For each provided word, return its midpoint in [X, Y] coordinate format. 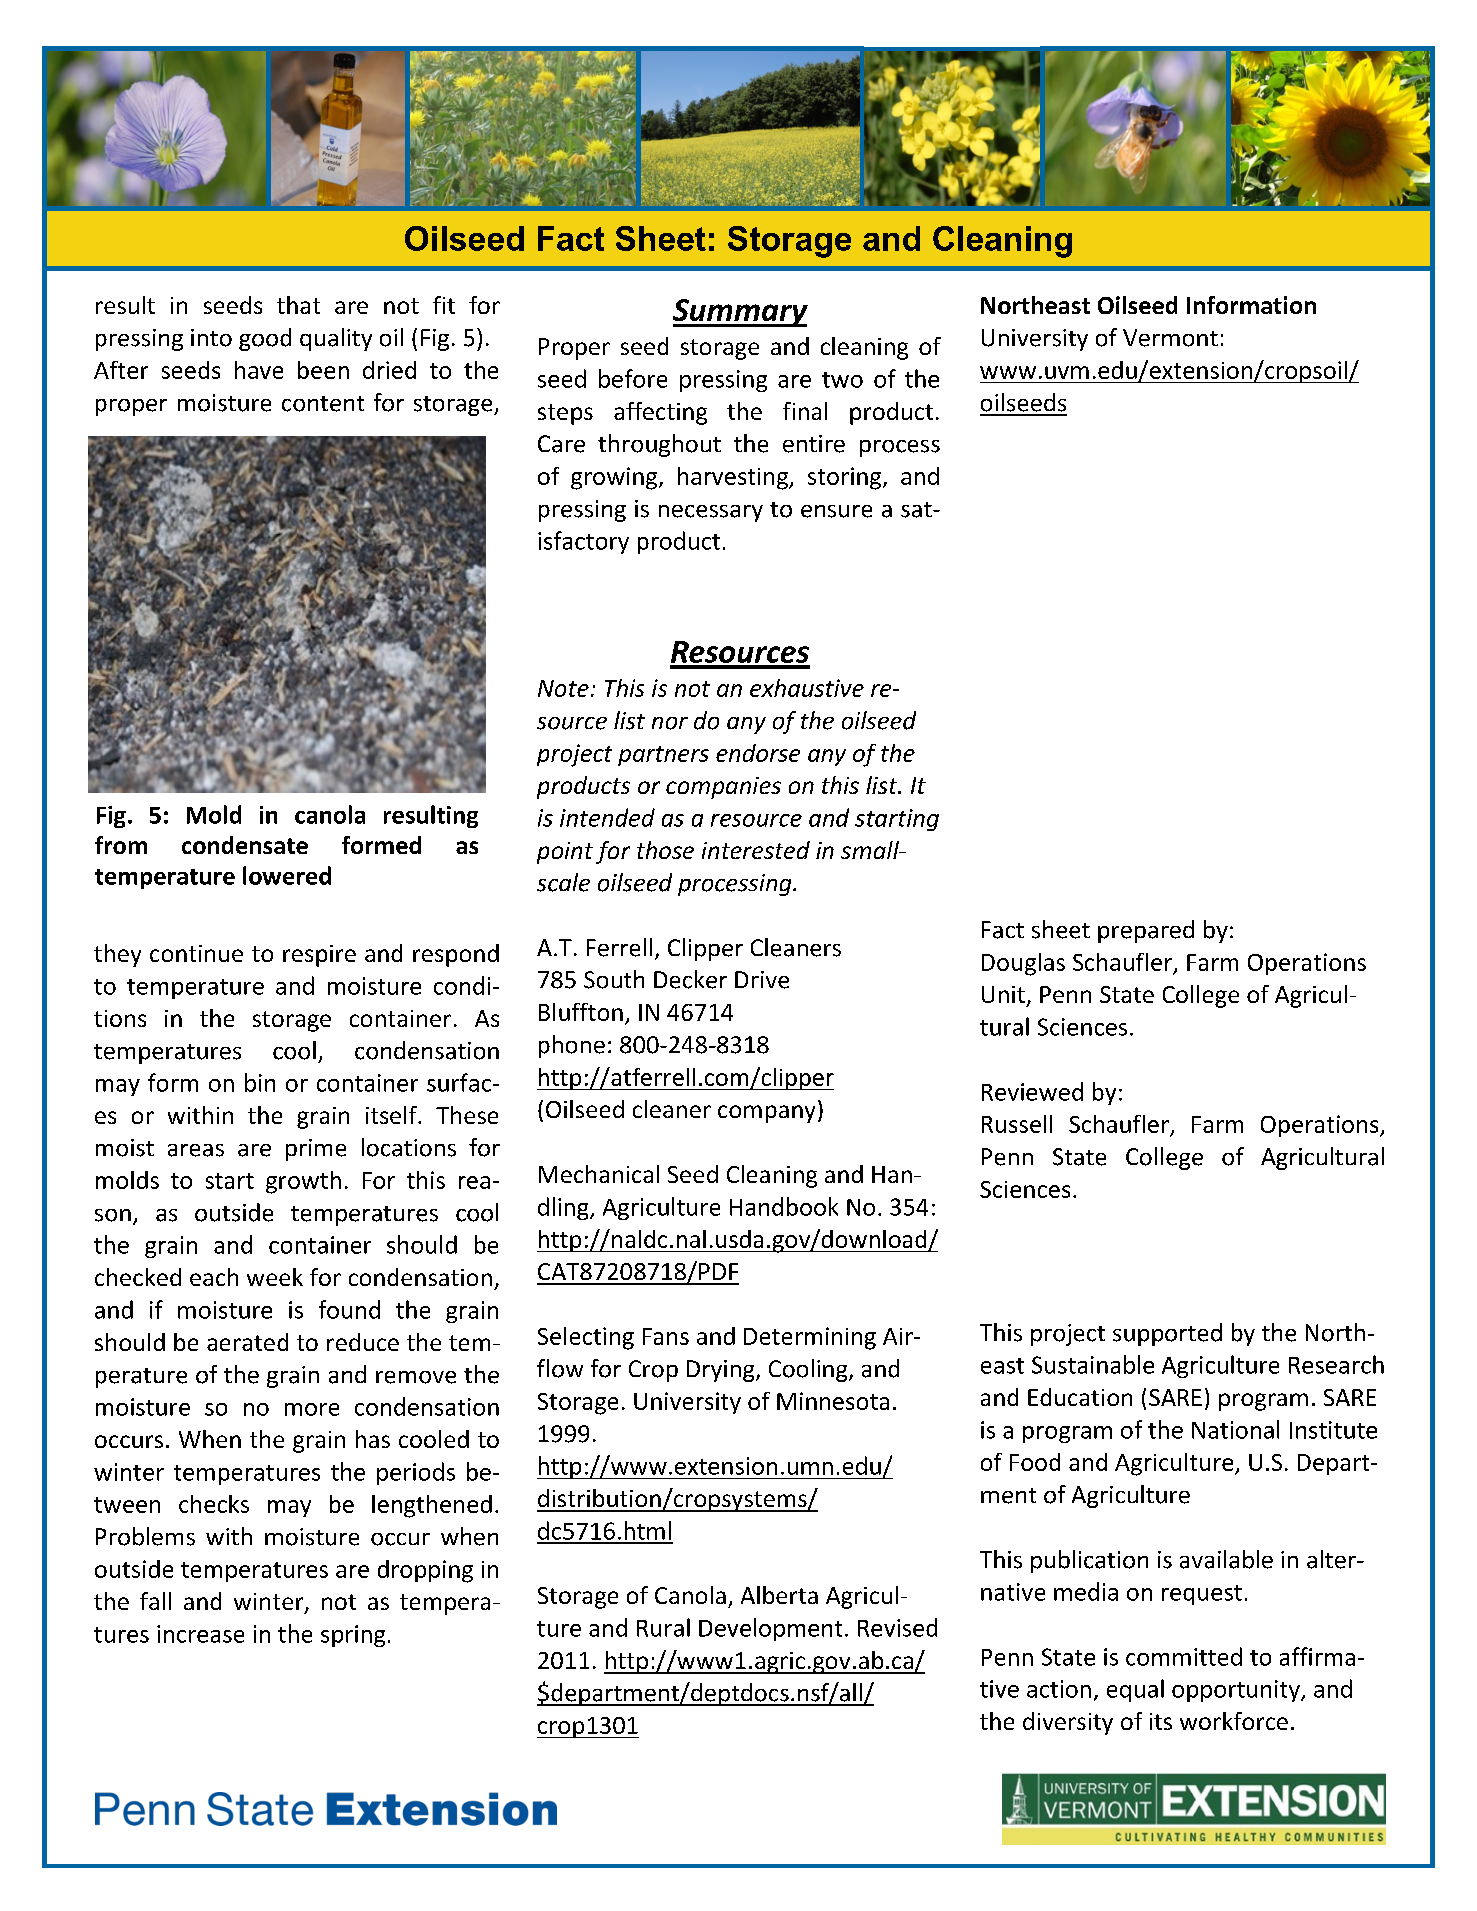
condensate [245, 845]
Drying [722, 1371]
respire [319, 956]
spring [353, 1636]
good [265, 339]
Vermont [1170, 338]
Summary [740, 313]
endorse [758, 753]
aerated [247, 1342]
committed [1184, 1656]
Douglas [1023, 964]
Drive [762, 980]
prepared [1146, 931]
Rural [663, 1627]
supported [1167, 1334]
